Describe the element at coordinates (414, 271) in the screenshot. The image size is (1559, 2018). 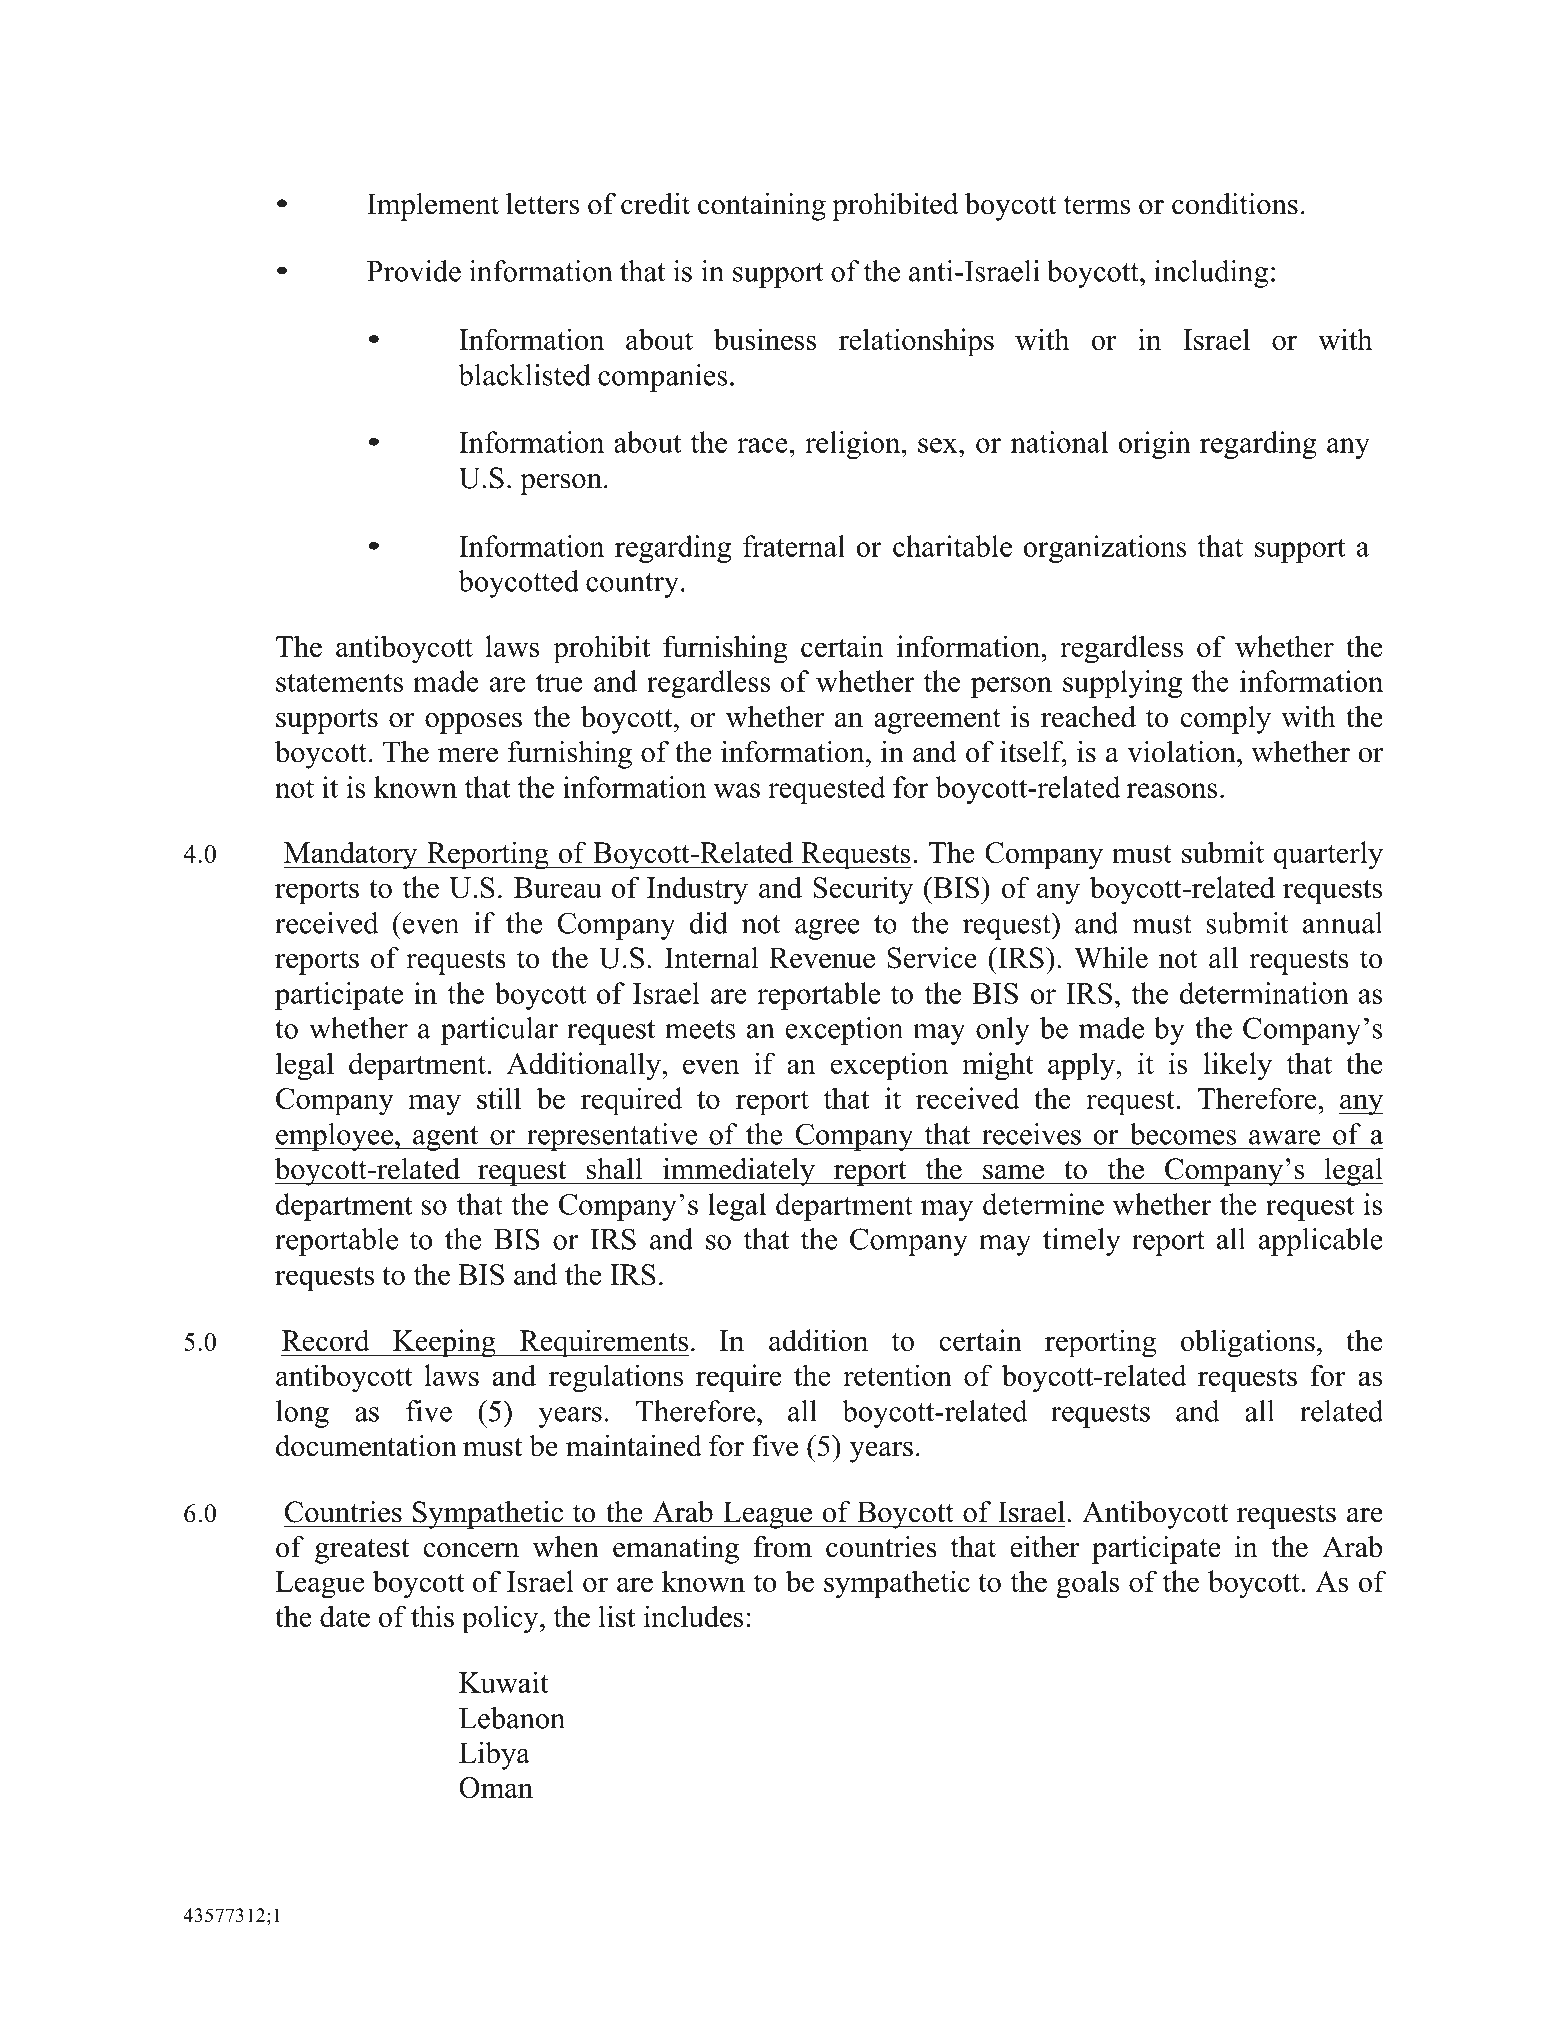
I see `Provide` at that location.
